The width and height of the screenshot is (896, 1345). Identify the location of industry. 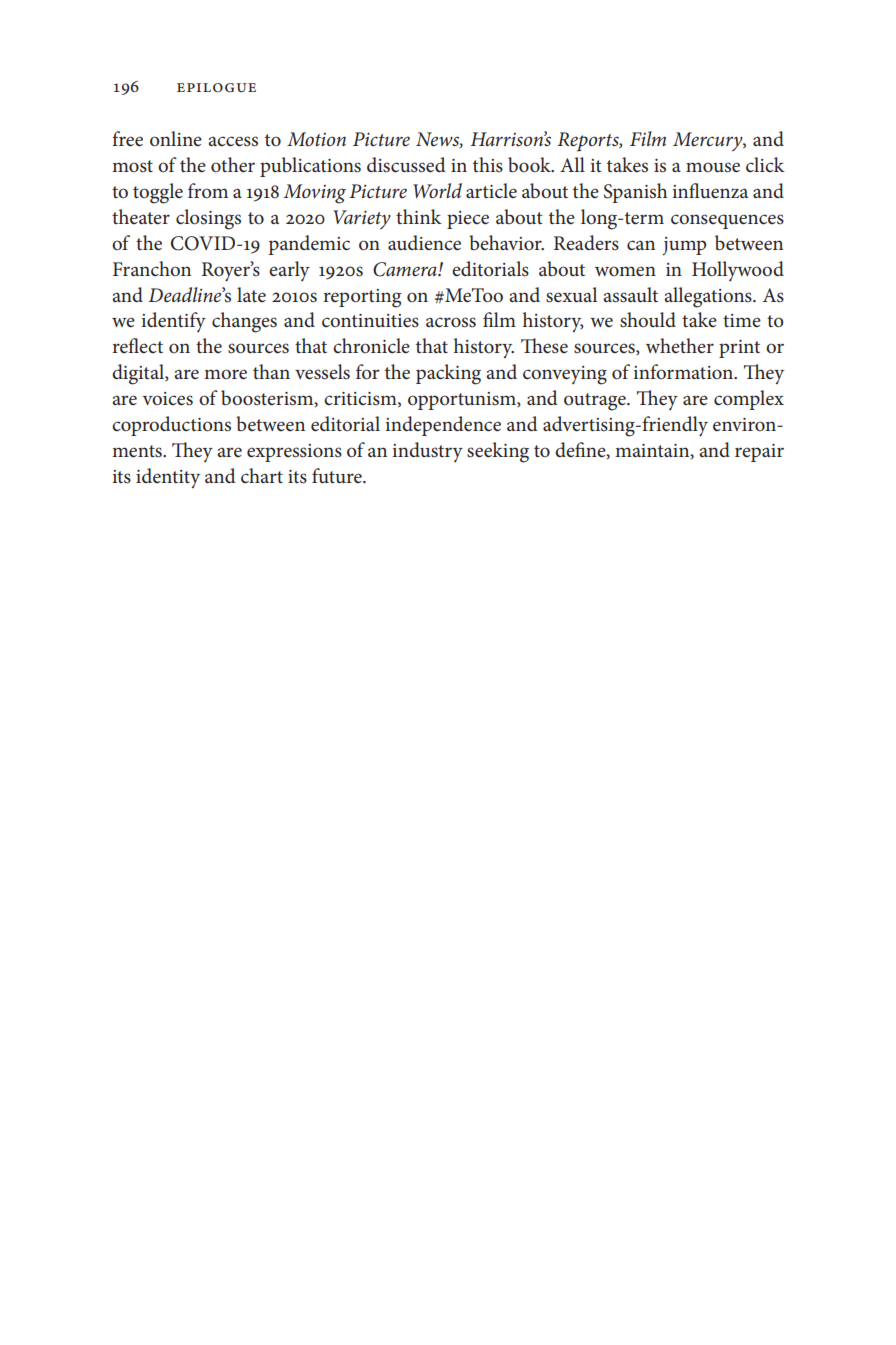
(427, 452).
